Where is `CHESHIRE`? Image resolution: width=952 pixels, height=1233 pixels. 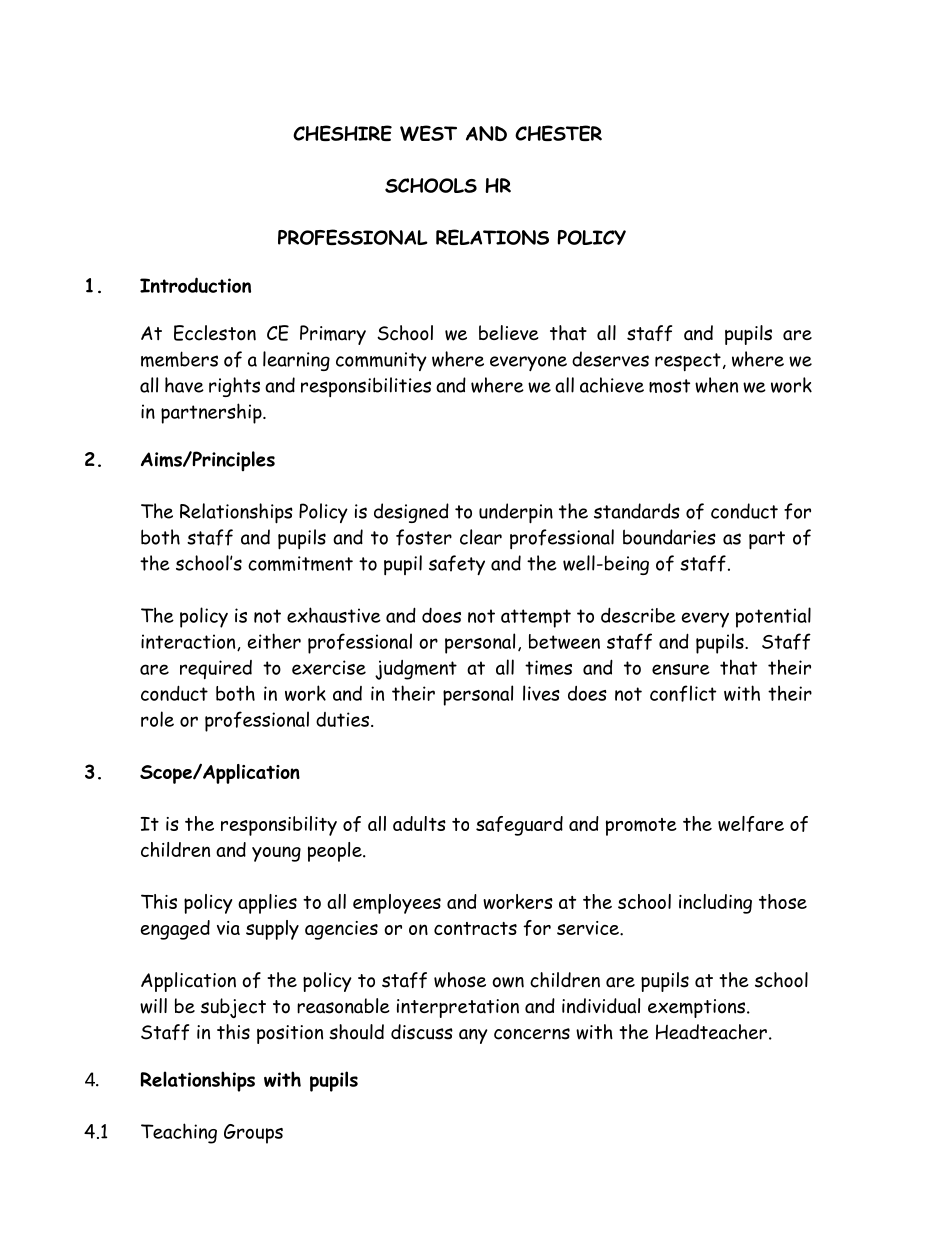
CHESHIRE is located at coordinates (342, 133).
